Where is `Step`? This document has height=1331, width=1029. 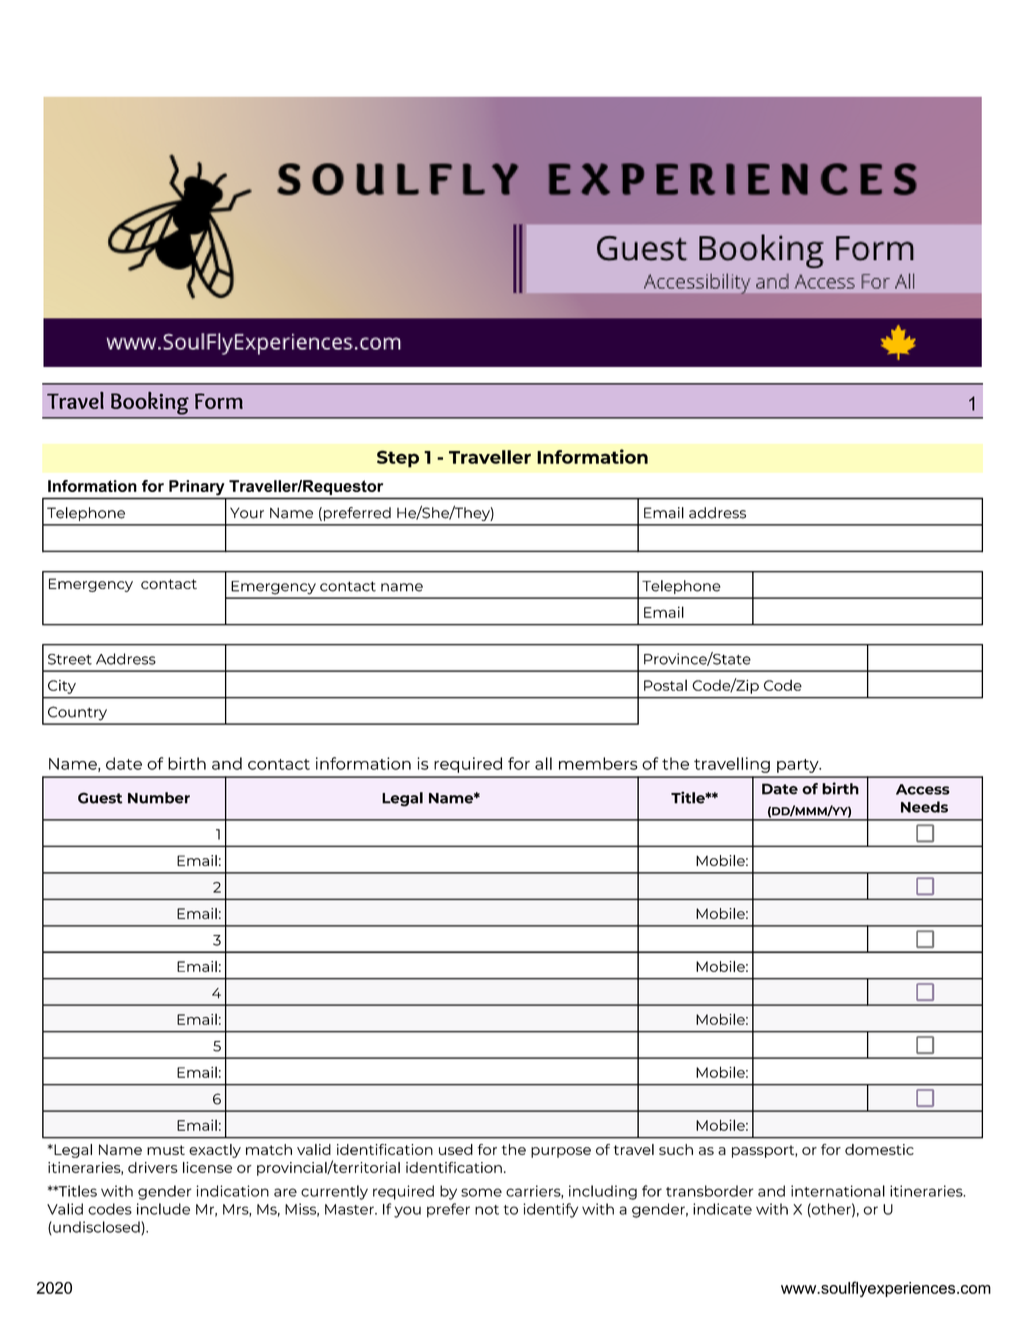
Step is located at coordinates (398, 459).
